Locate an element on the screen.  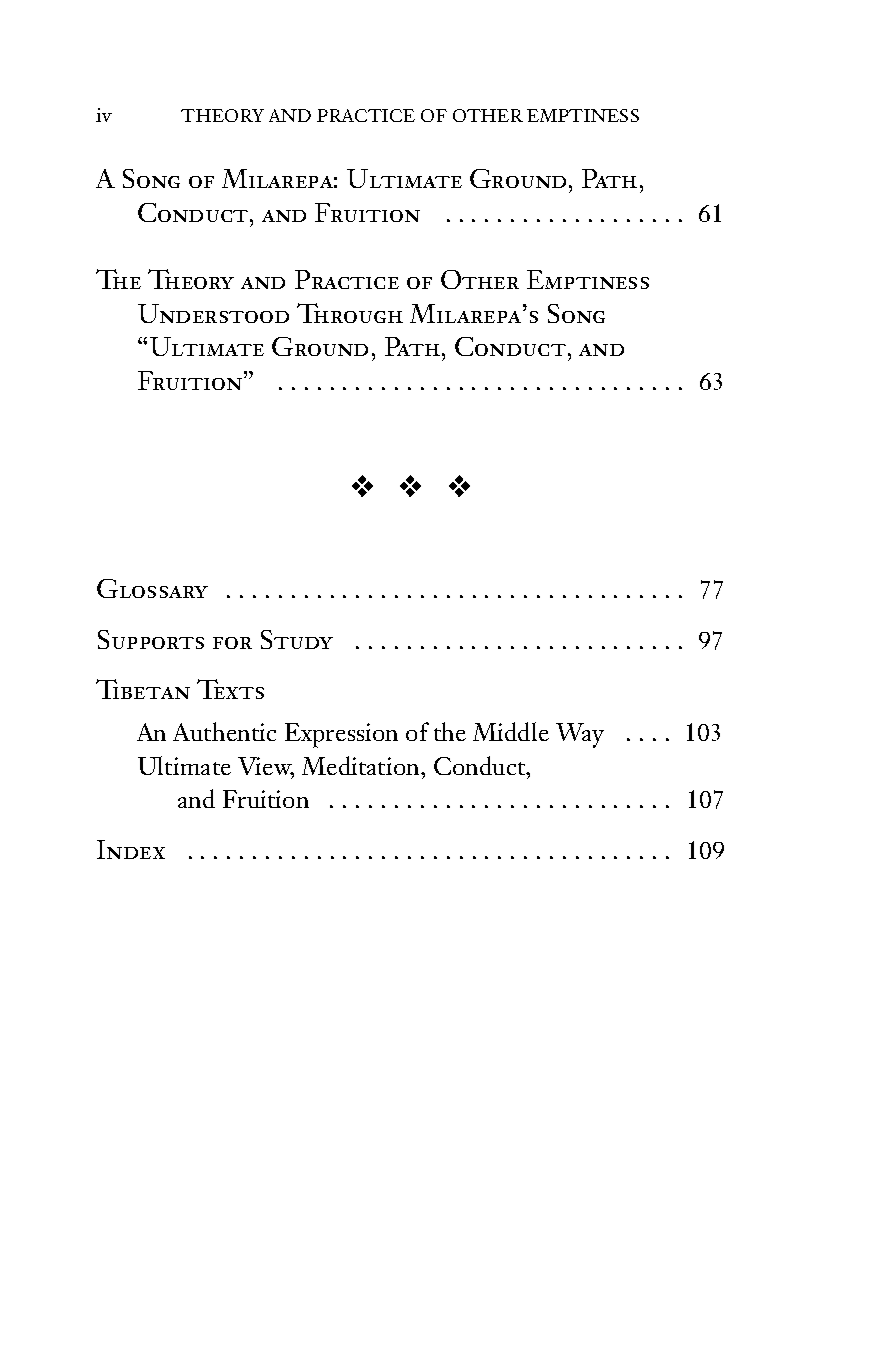
Supports is located at coordinates (151, 639).
